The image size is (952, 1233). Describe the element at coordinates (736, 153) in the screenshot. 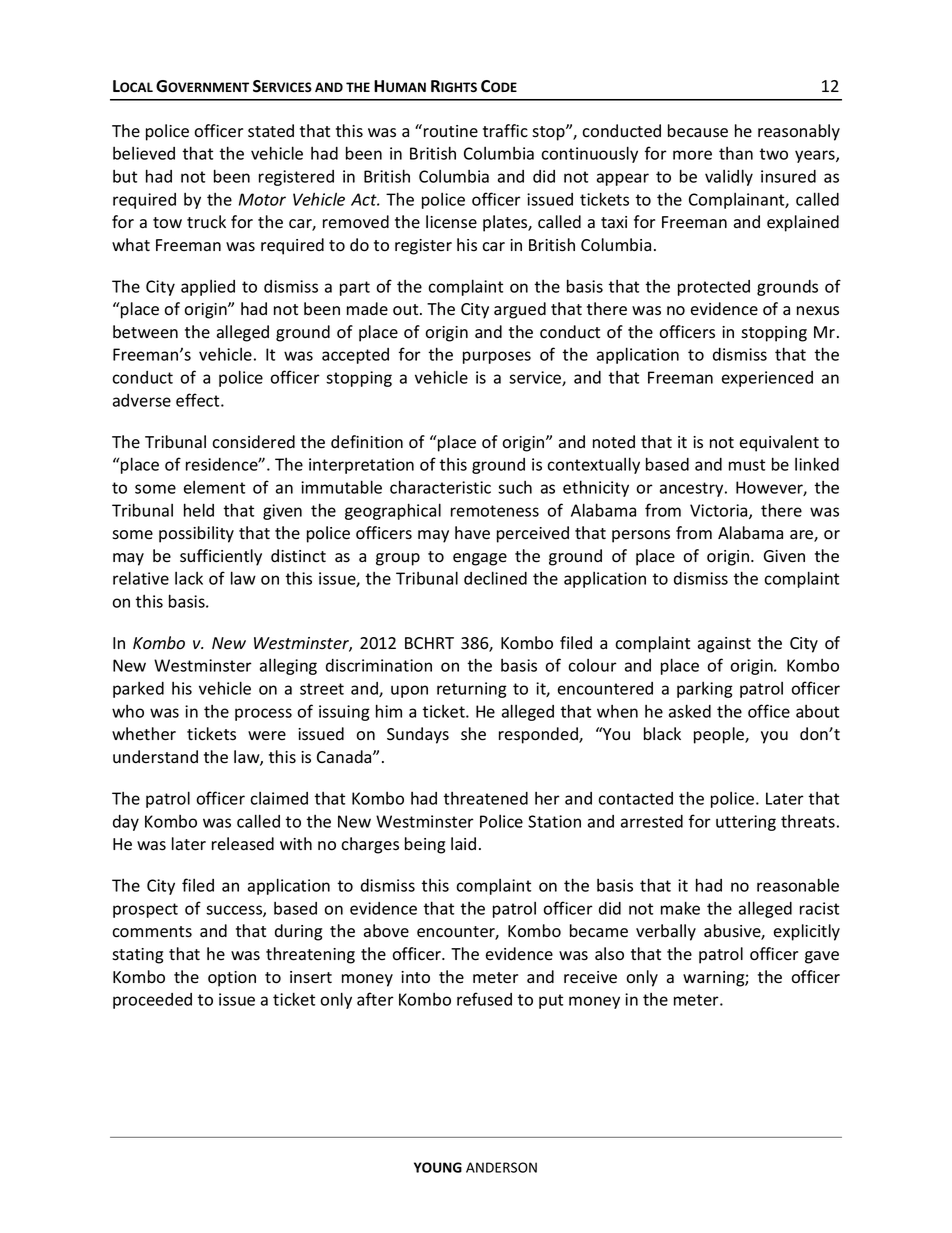

I see `than` at that location.
